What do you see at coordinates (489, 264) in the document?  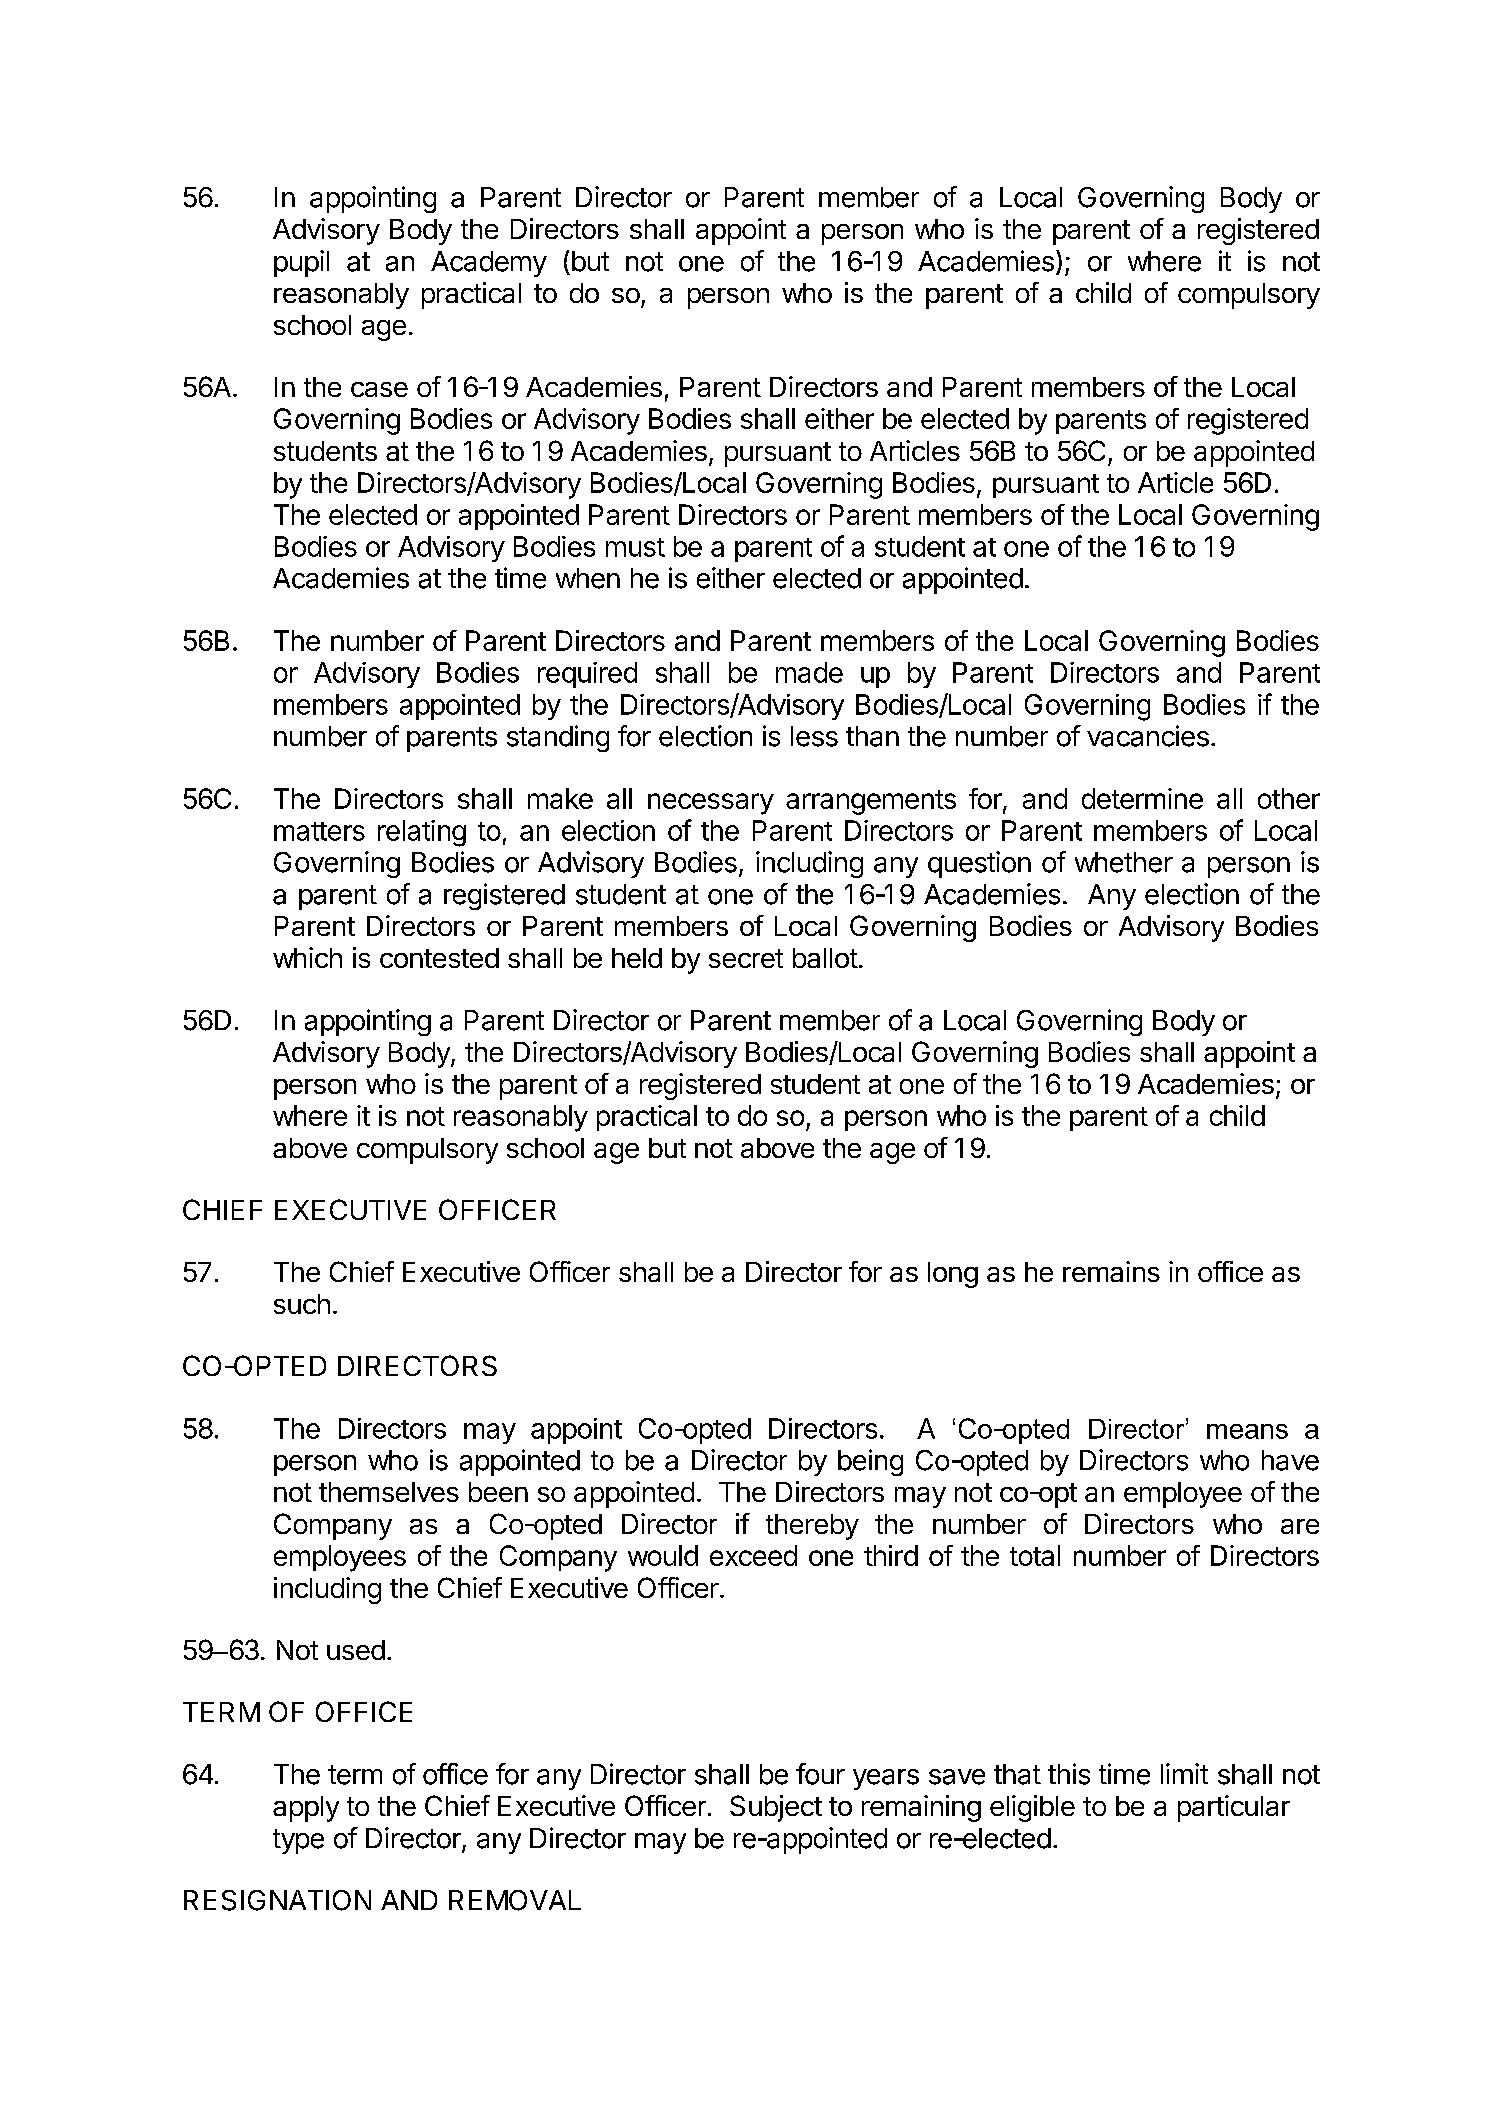 I see `Academy` at bounding box center [489, 264].
